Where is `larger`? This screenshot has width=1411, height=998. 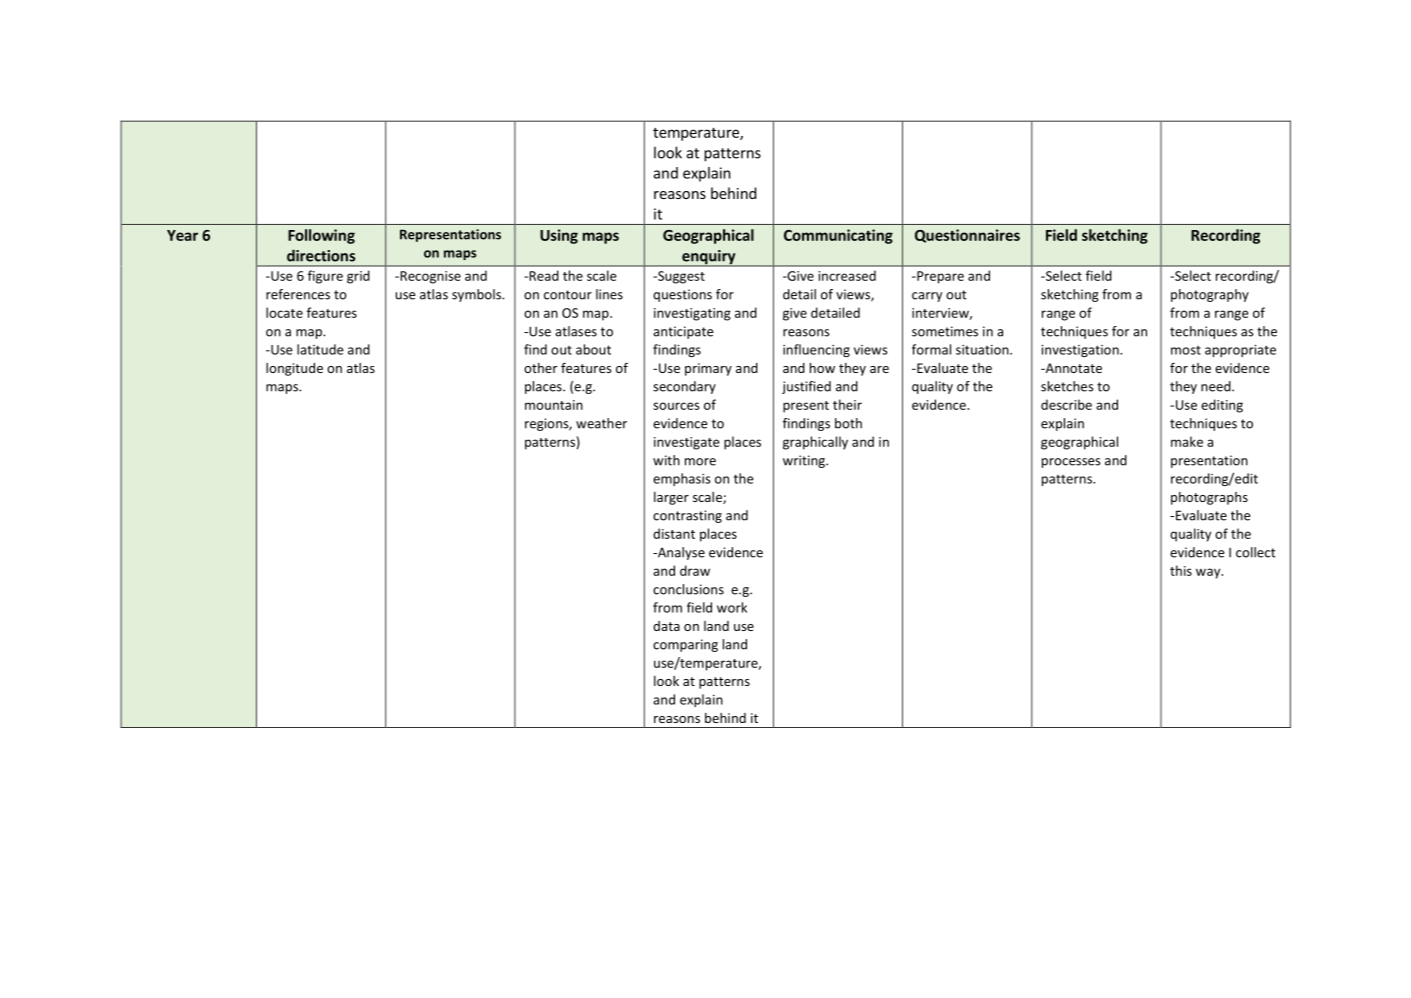
larger is located at coordinates (671, 498).
